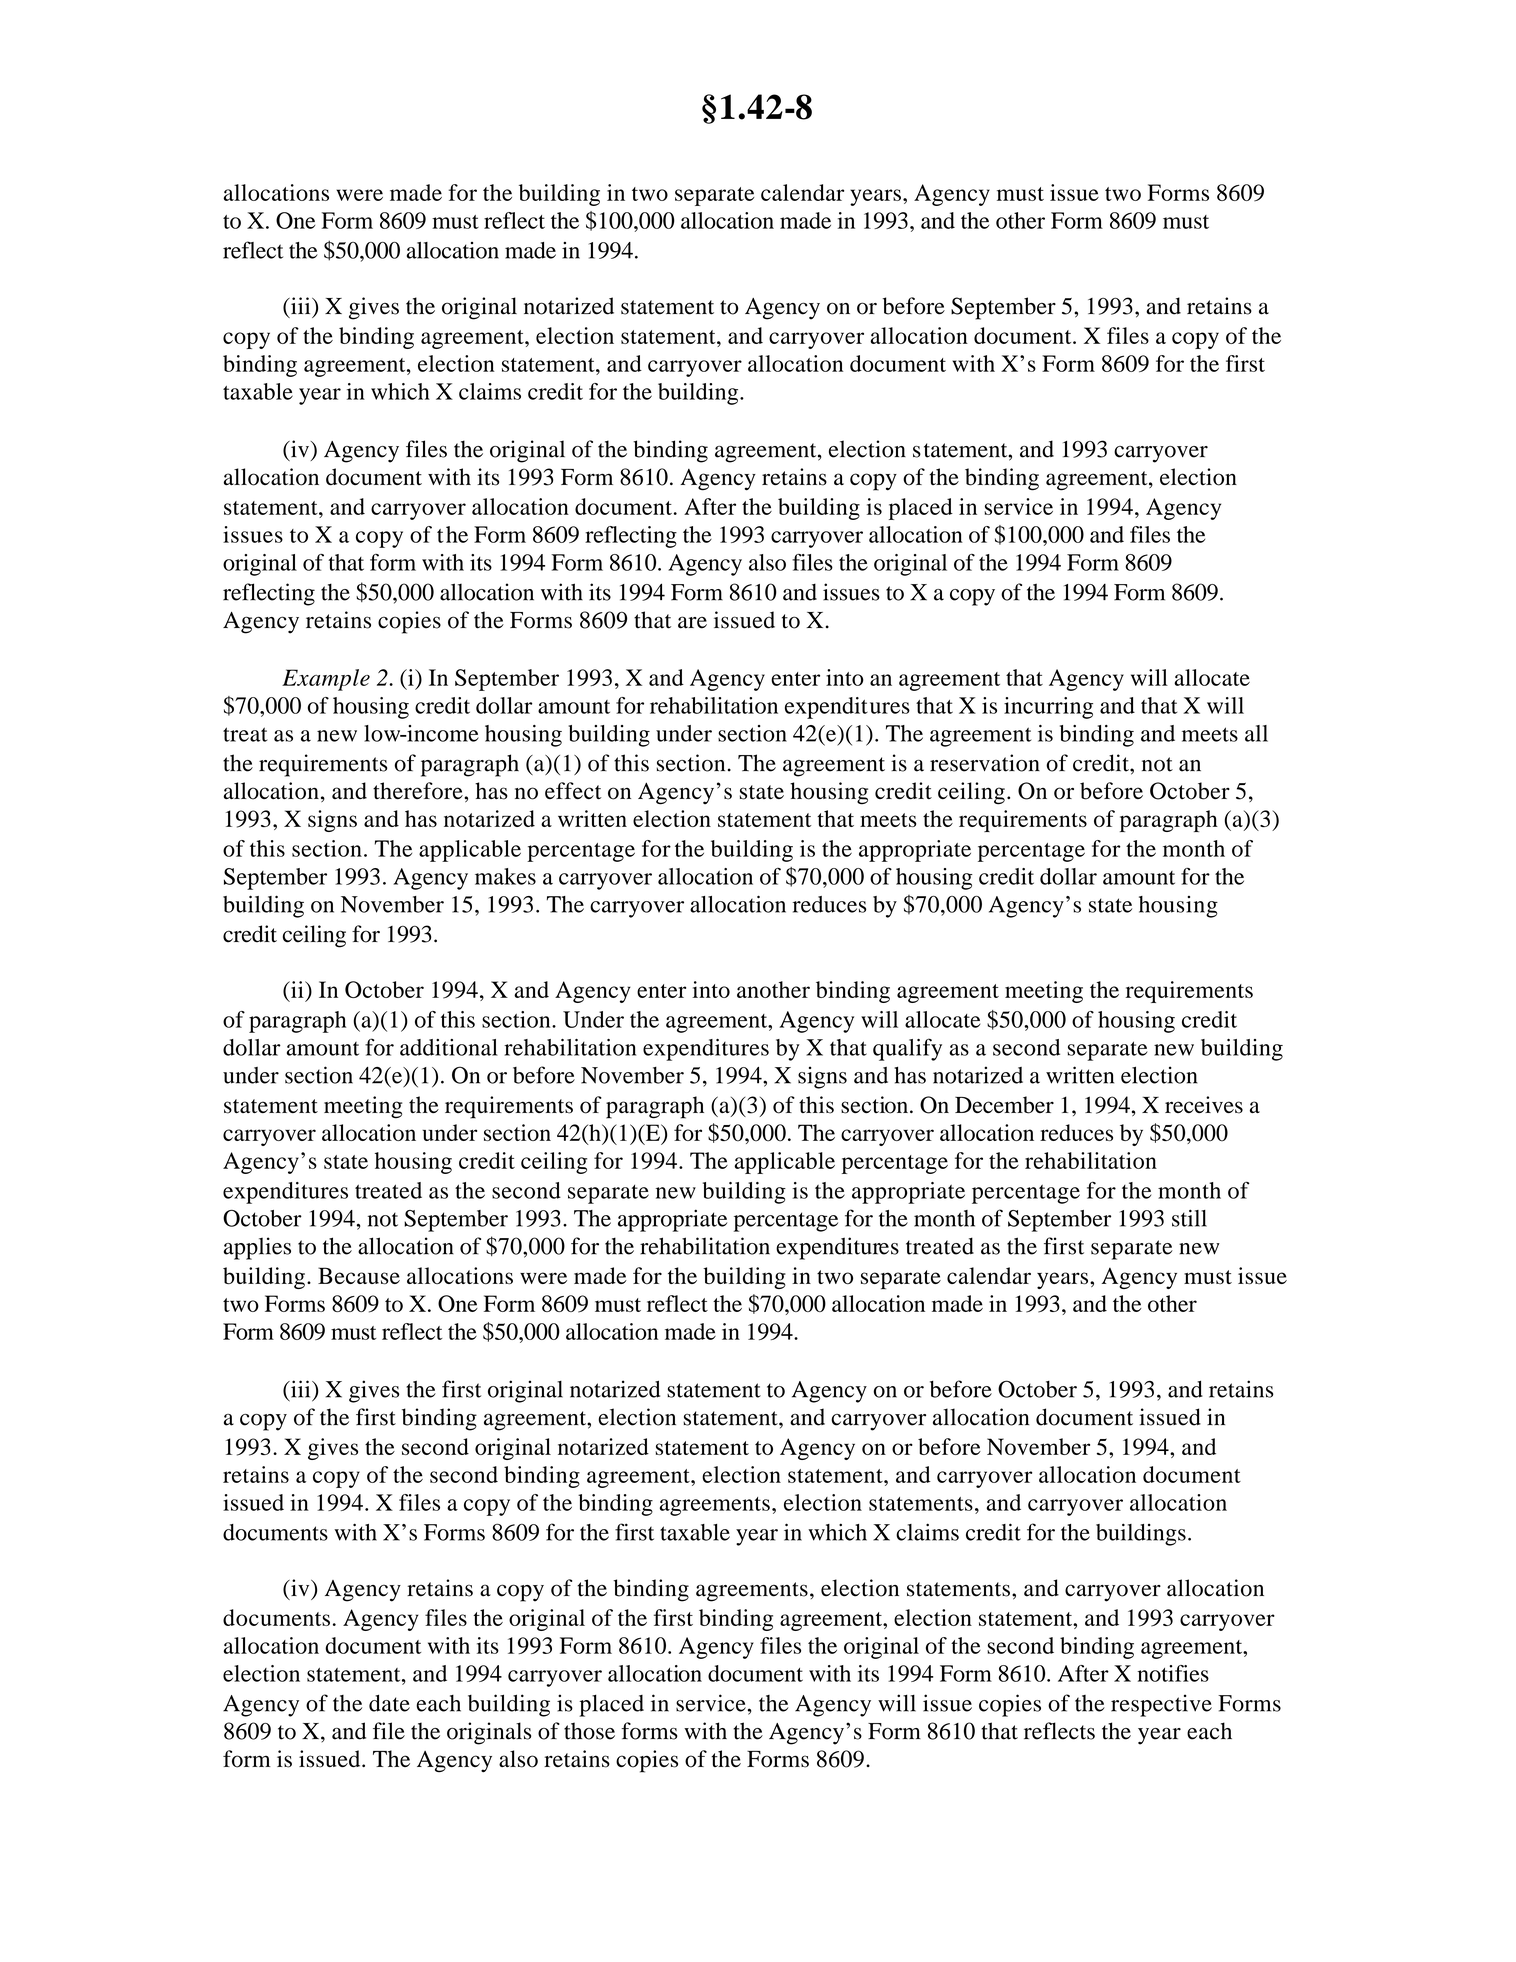 This screenshot has height=1962, width=1516. I want to click on date, so click(389, 1703).
